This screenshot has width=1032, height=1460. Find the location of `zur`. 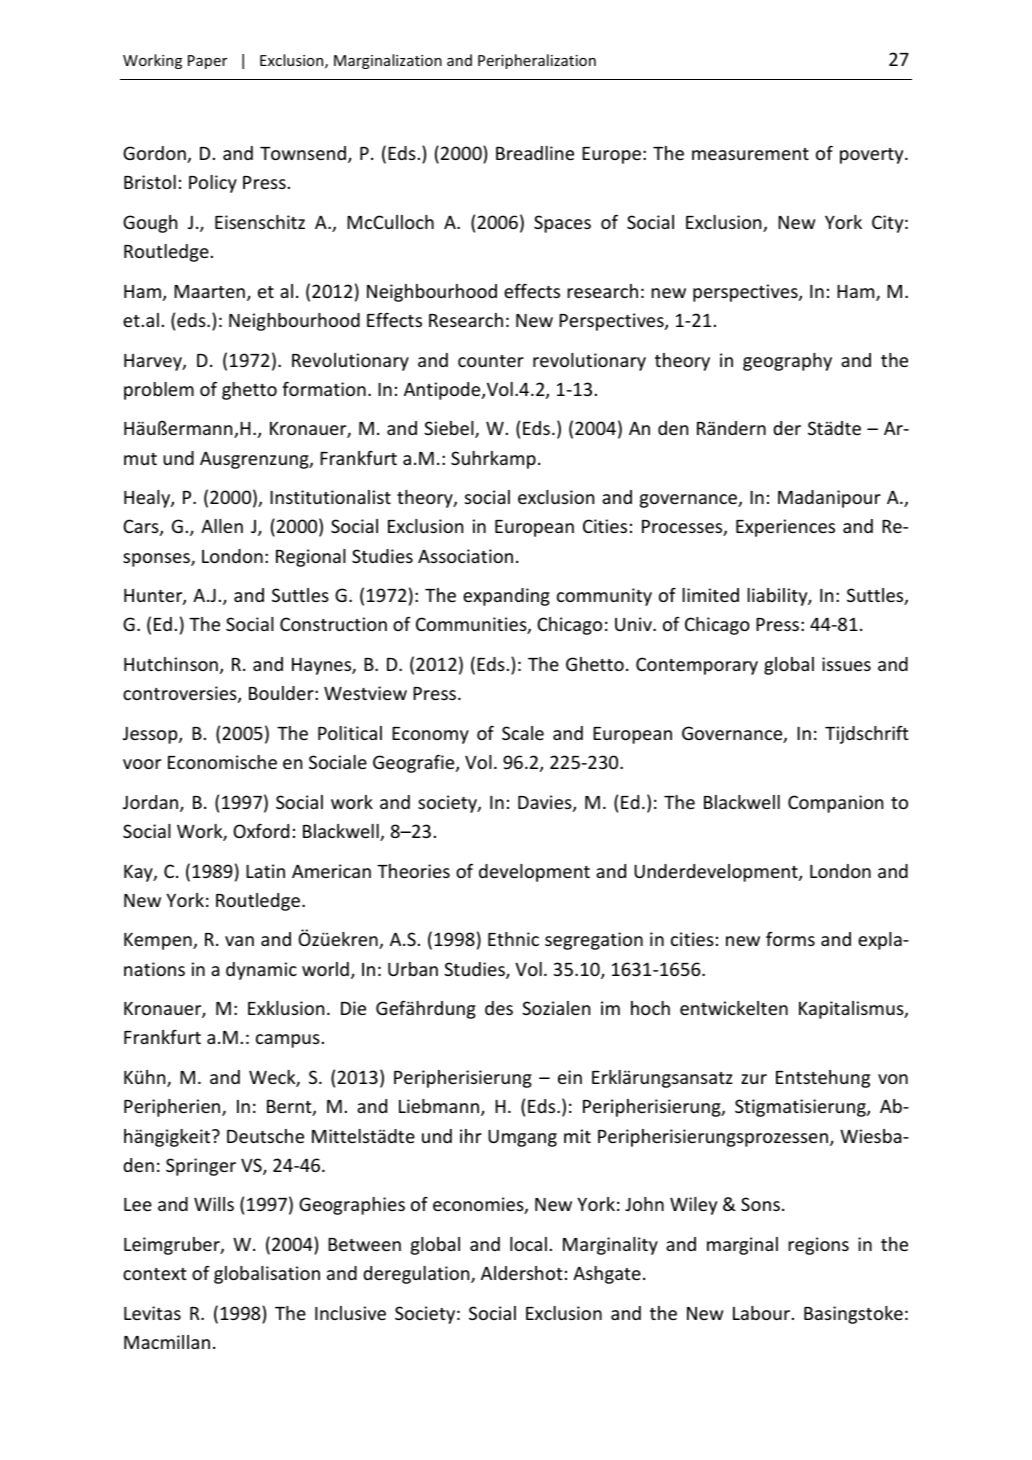

zur is located at coordinates (754, 1079).
